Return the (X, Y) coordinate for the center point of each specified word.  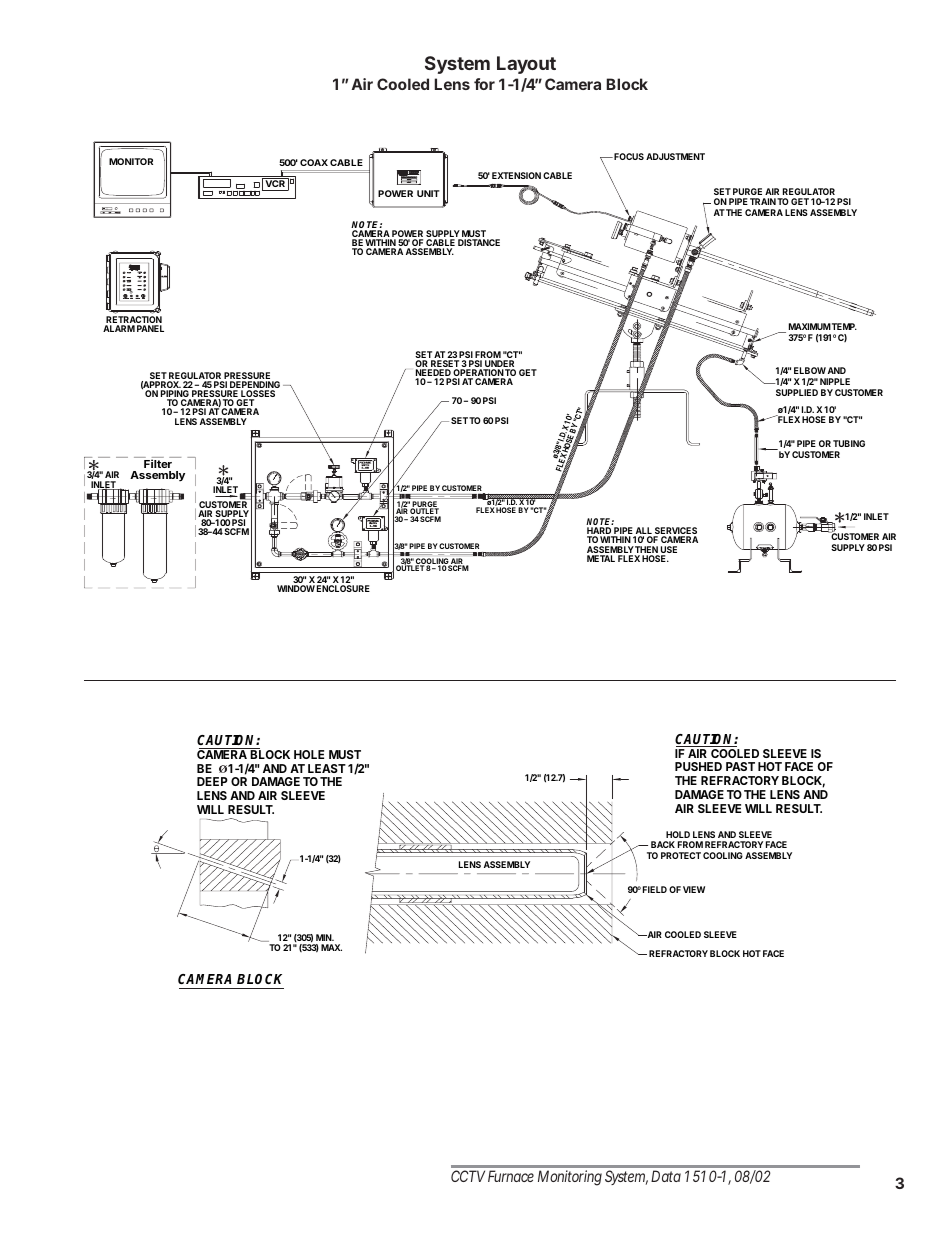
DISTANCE (479, 242)
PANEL (150, 328)
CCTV (468, 1176)
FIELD (655, 889)
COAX (314, 162)
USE (669, 551)
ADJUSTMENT (675, 156)
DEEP (212, 781)
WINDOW (296, 588)
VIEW (694, 889)
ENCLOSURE (343, 588)
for (484, 84)
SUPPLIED (797, 392)
